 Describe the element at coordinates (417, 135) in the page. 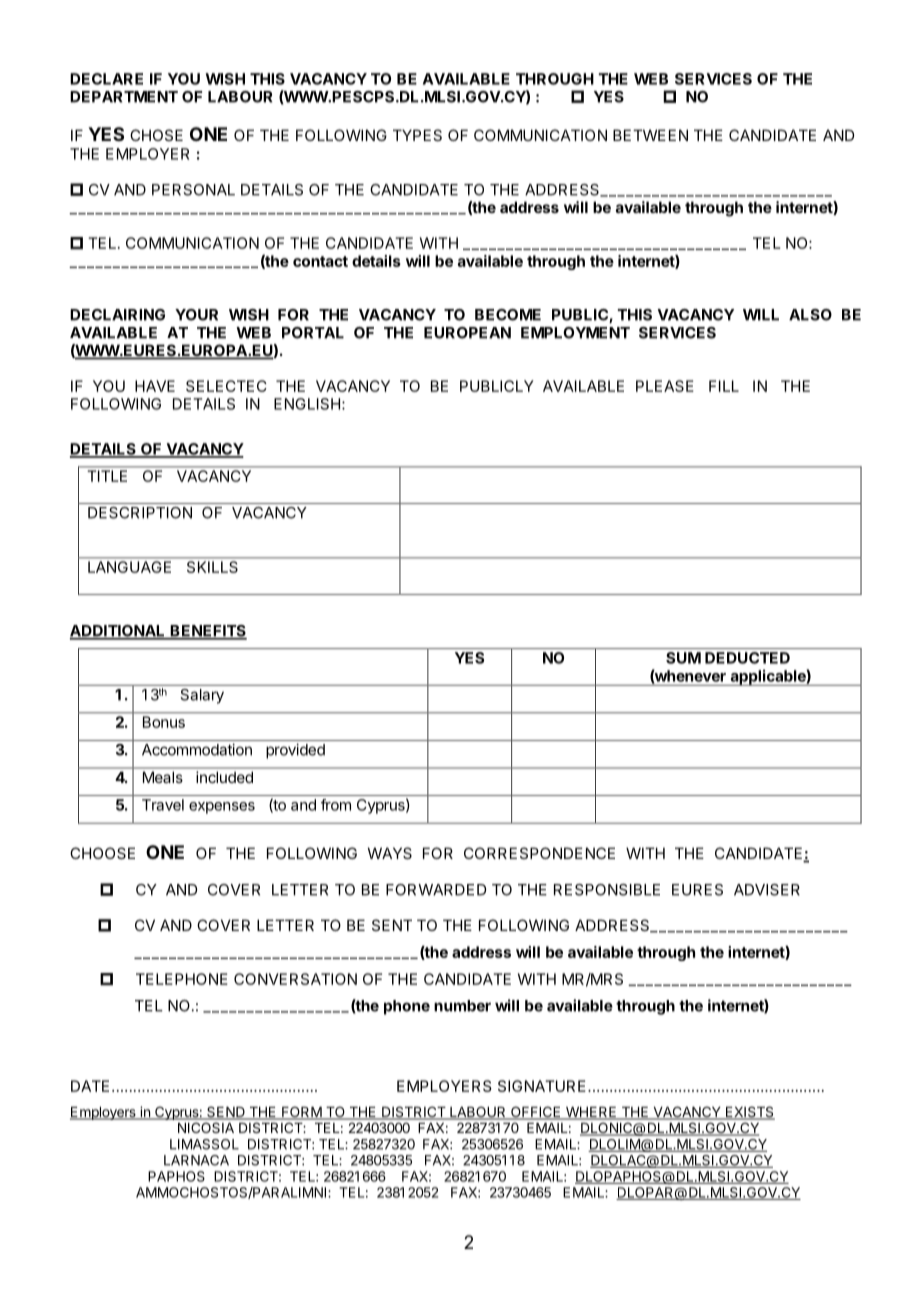

I see `TYPES` at that location.
